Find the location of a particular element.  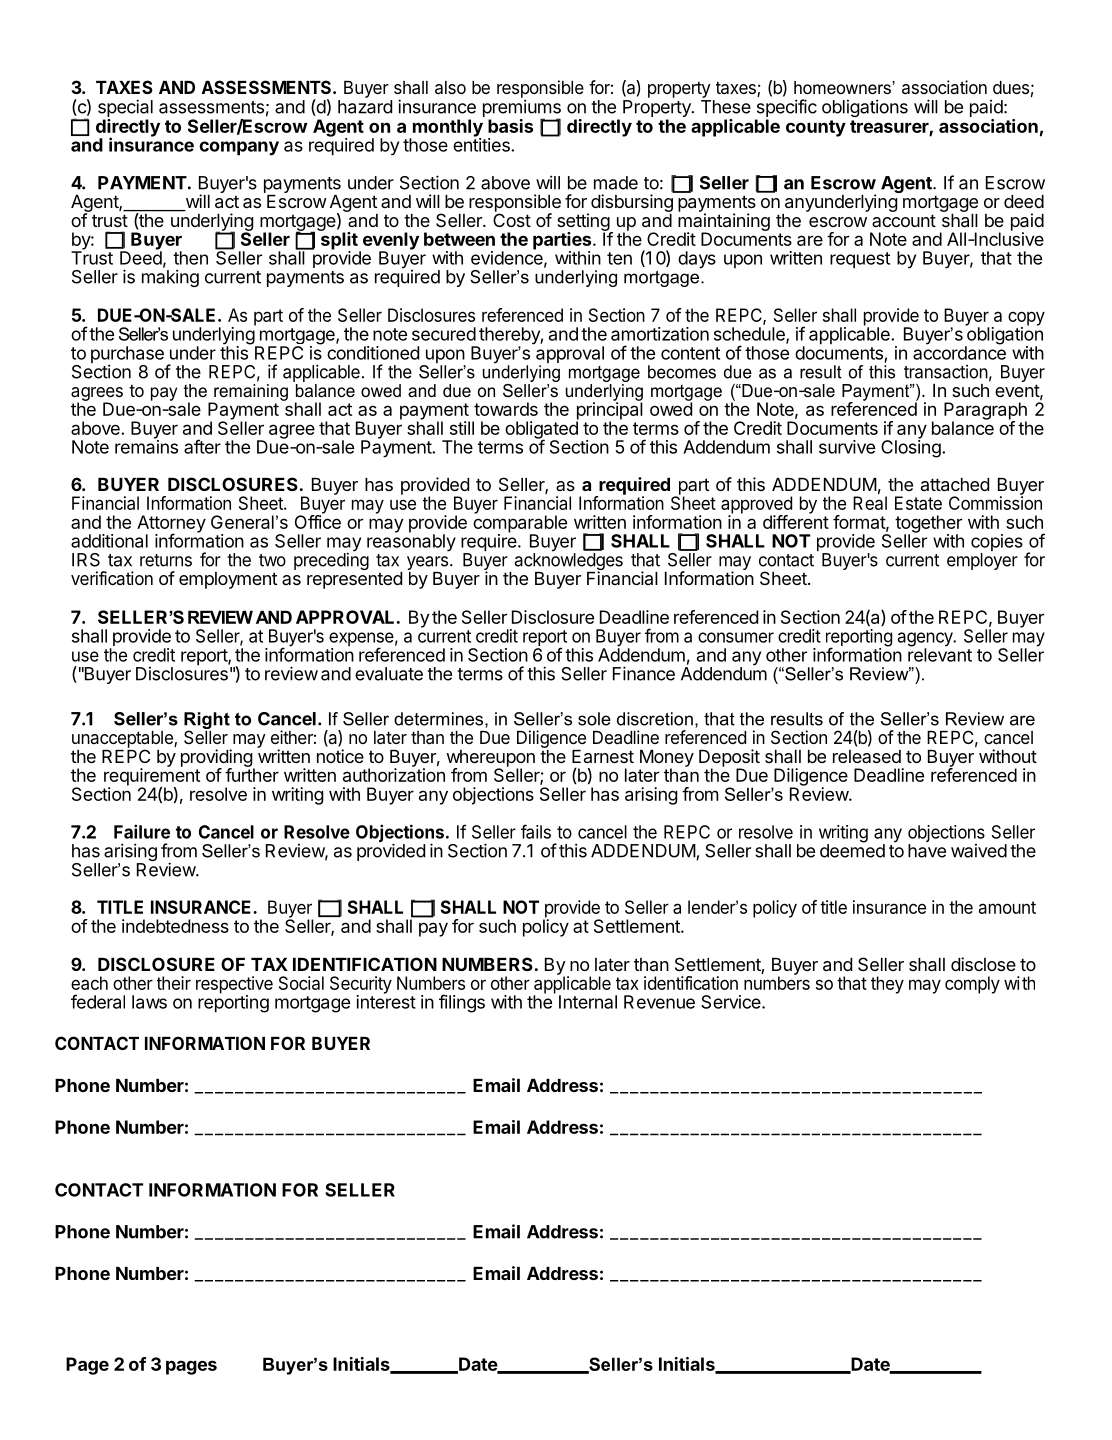

amortization is located at coordinates (660, 334).
